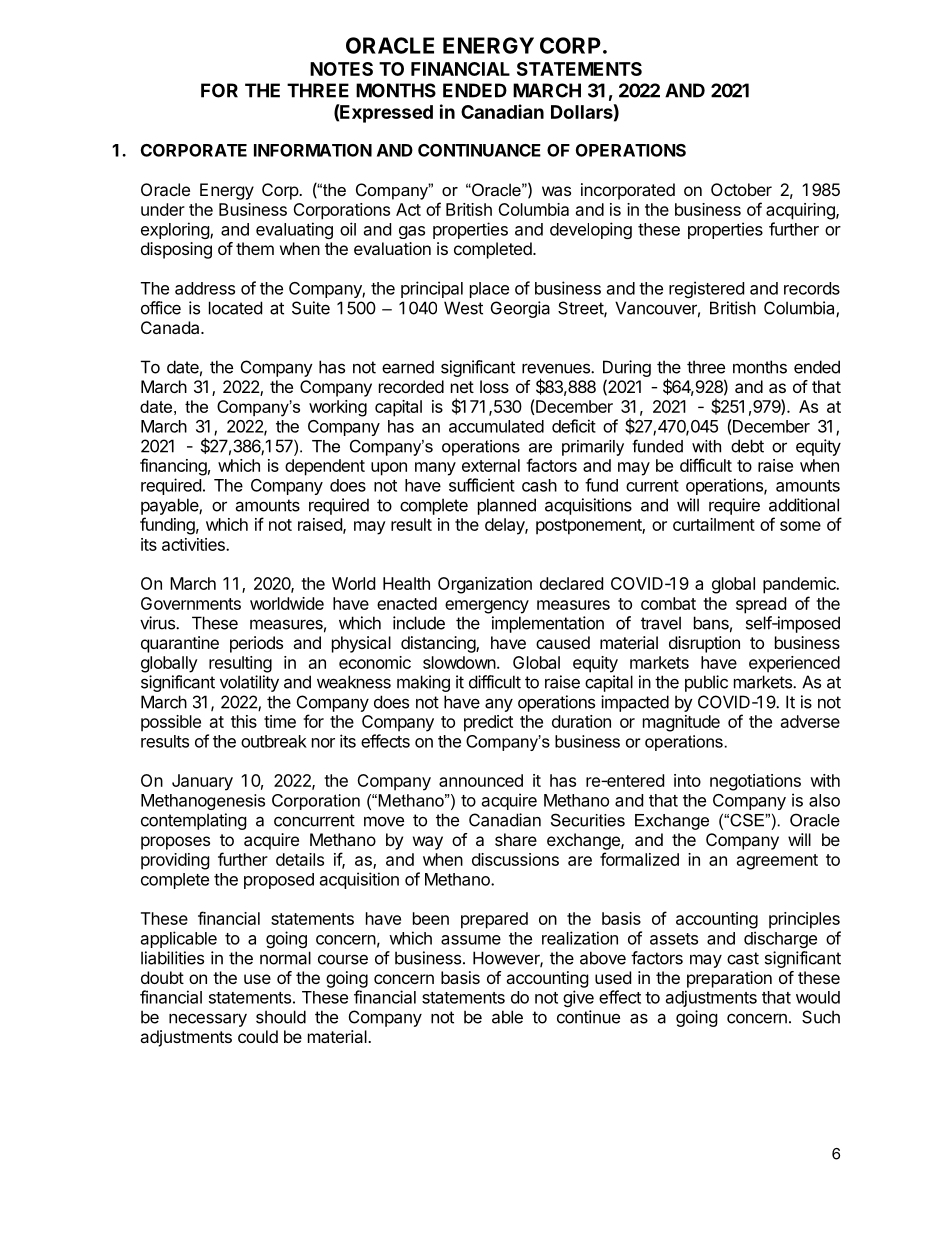  Describe the element at coordinates (578, 998) in the document. I see `give` at that location.
